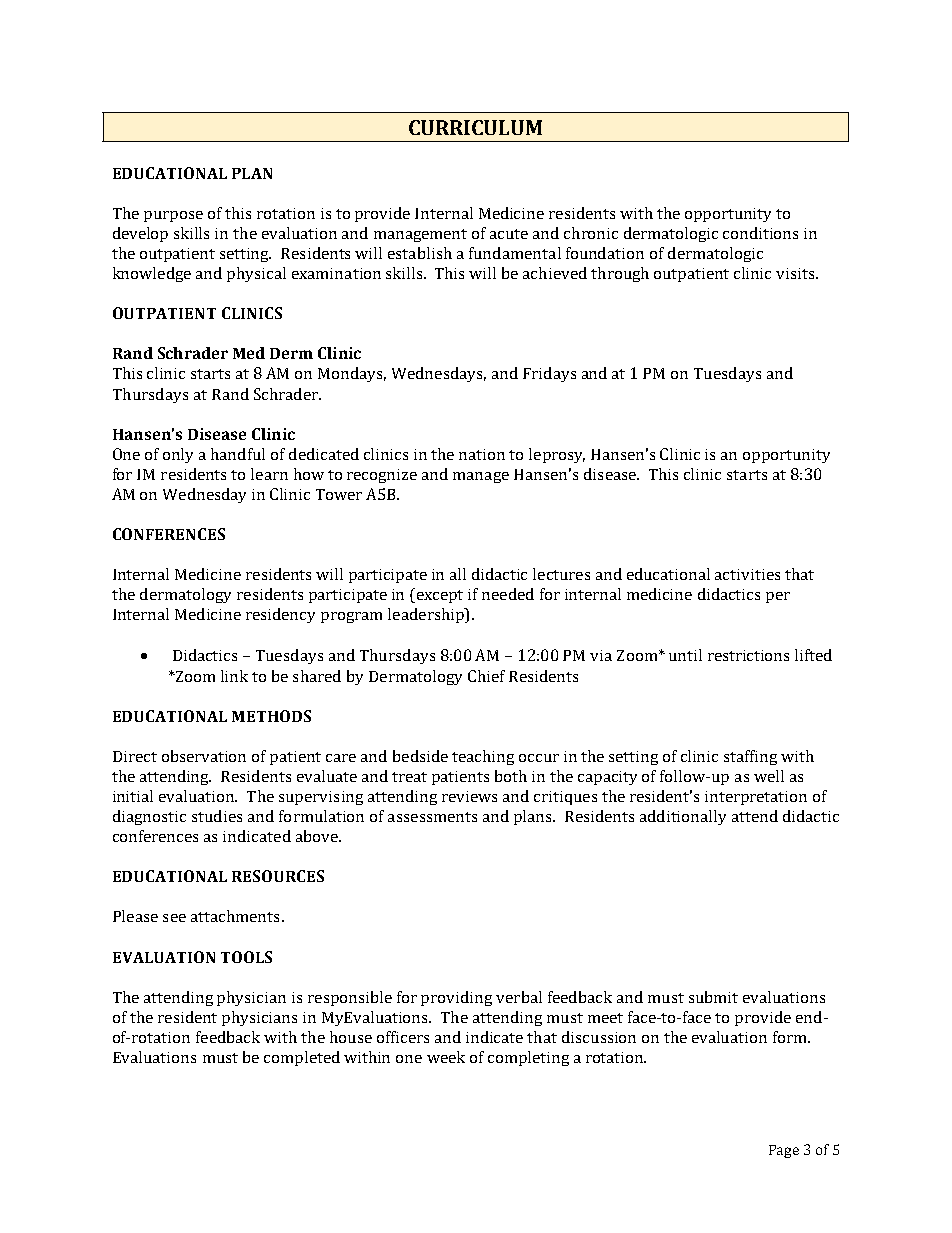  Describe the element at coordinates (173, 216) in the image. I see `purpose` at that location.
